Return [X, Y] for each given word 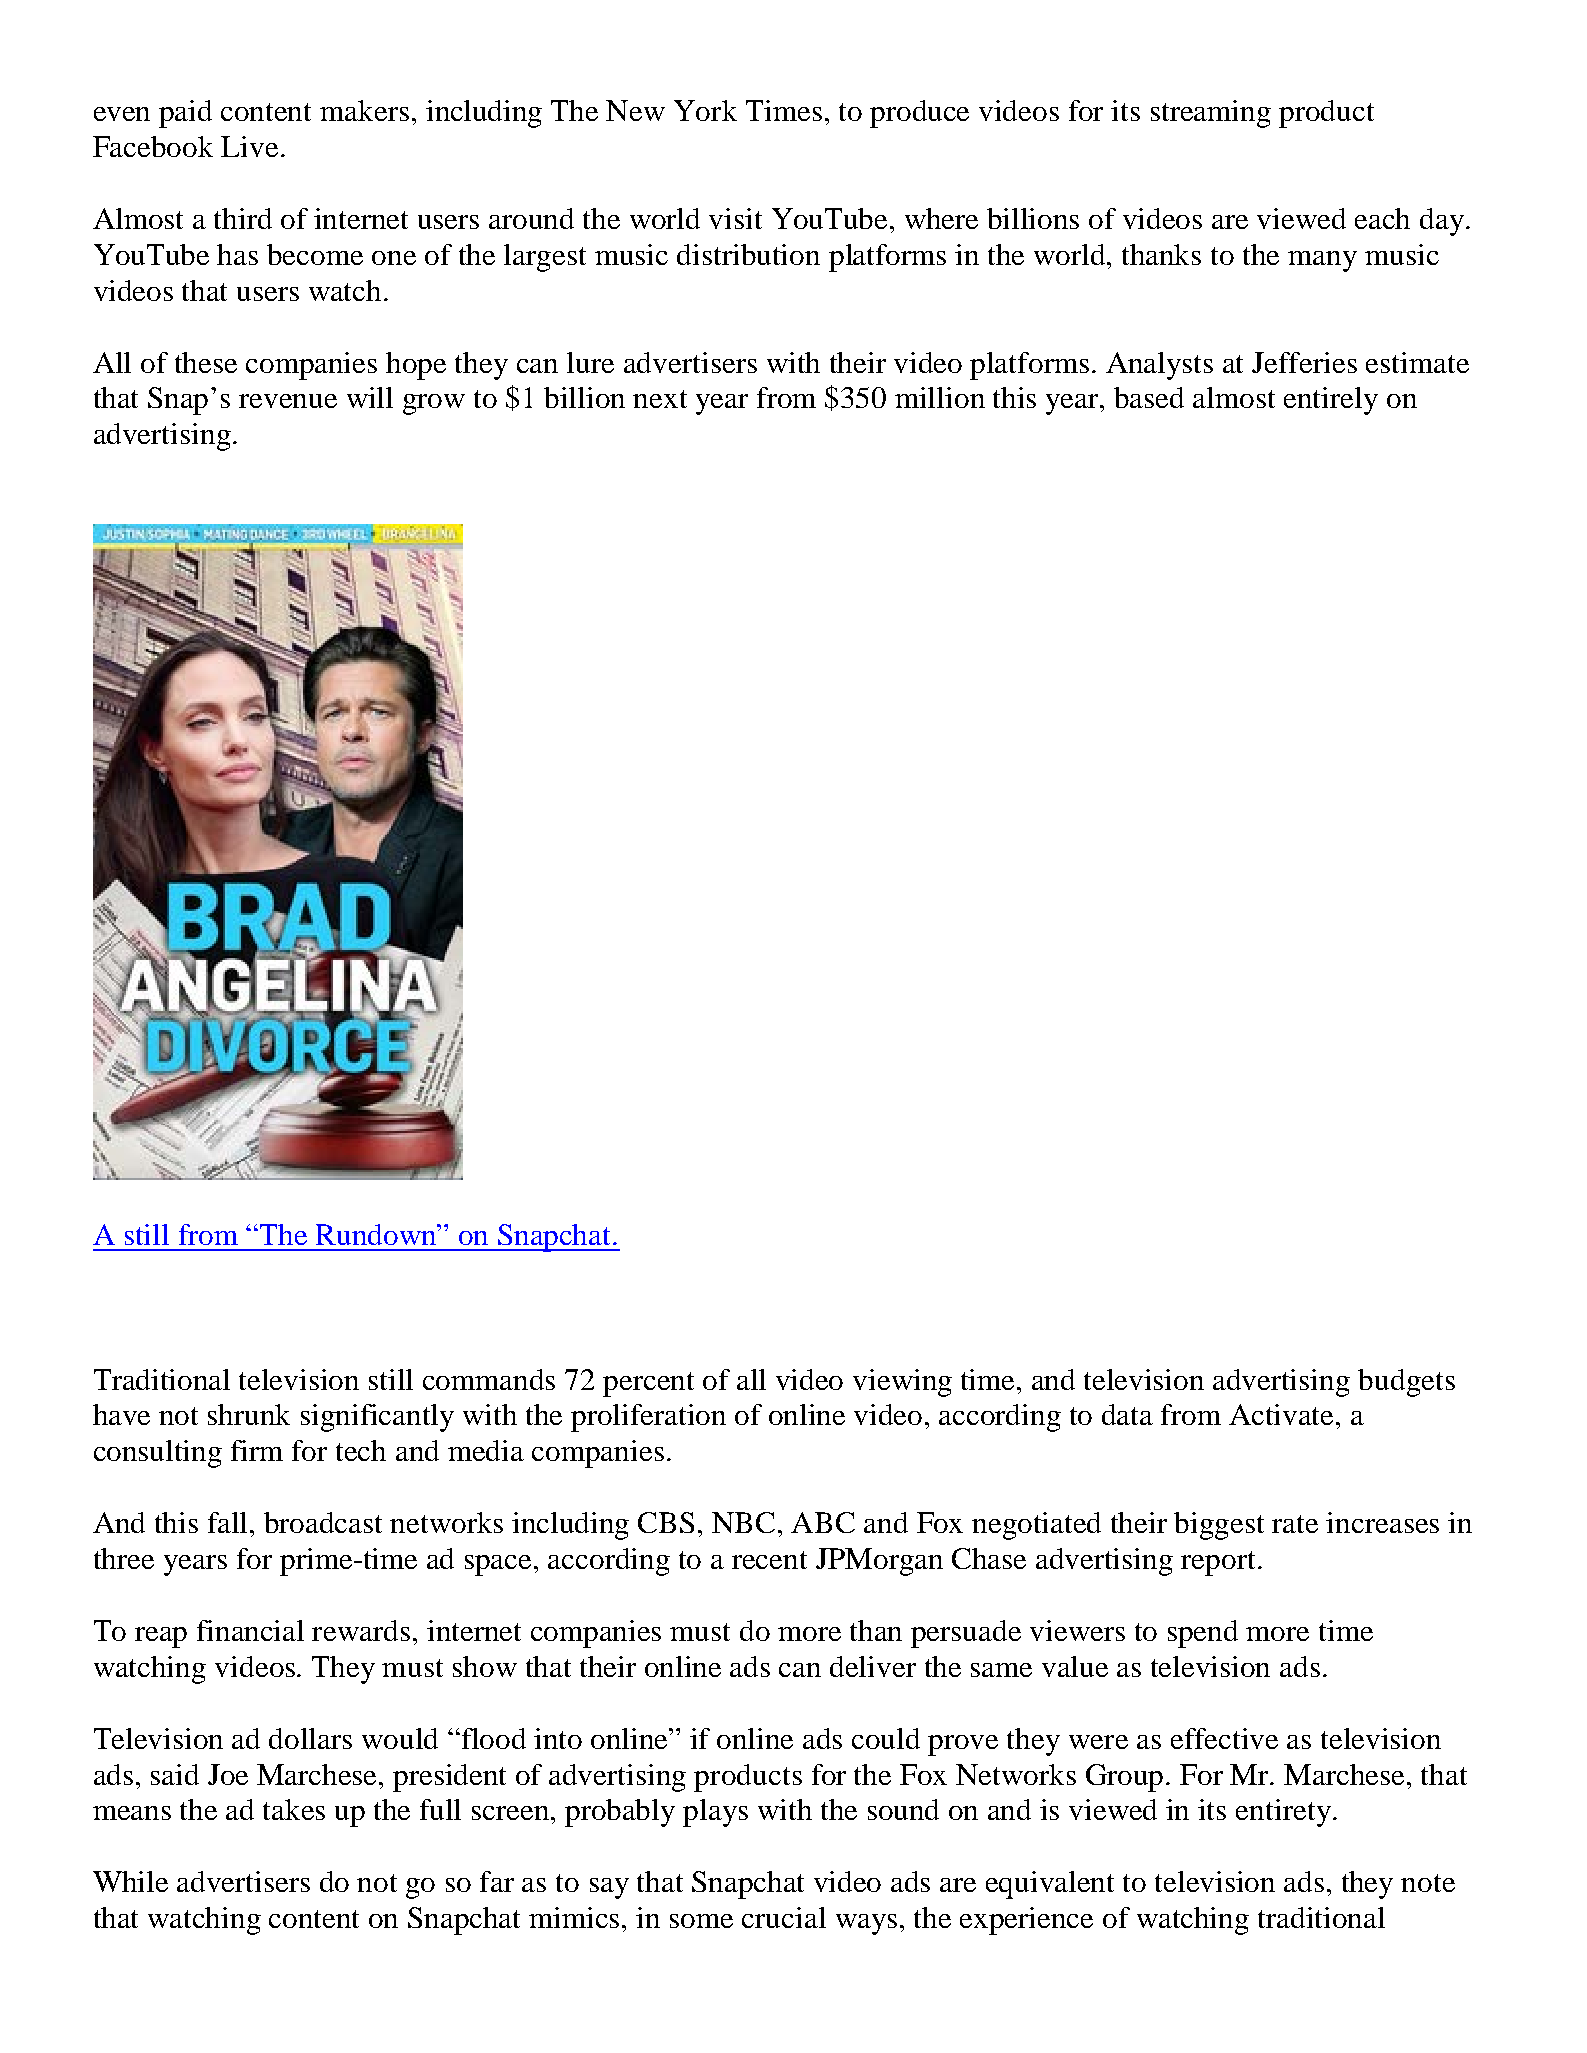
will [370, 397]
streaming [1211, 114]
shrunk [249, 1414]
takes [294, 1809]
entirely [1331, 401]
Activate [1283, 1414]
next [660, 399]
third [243, 218]
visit [735, 218]
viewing [902, 1383]
